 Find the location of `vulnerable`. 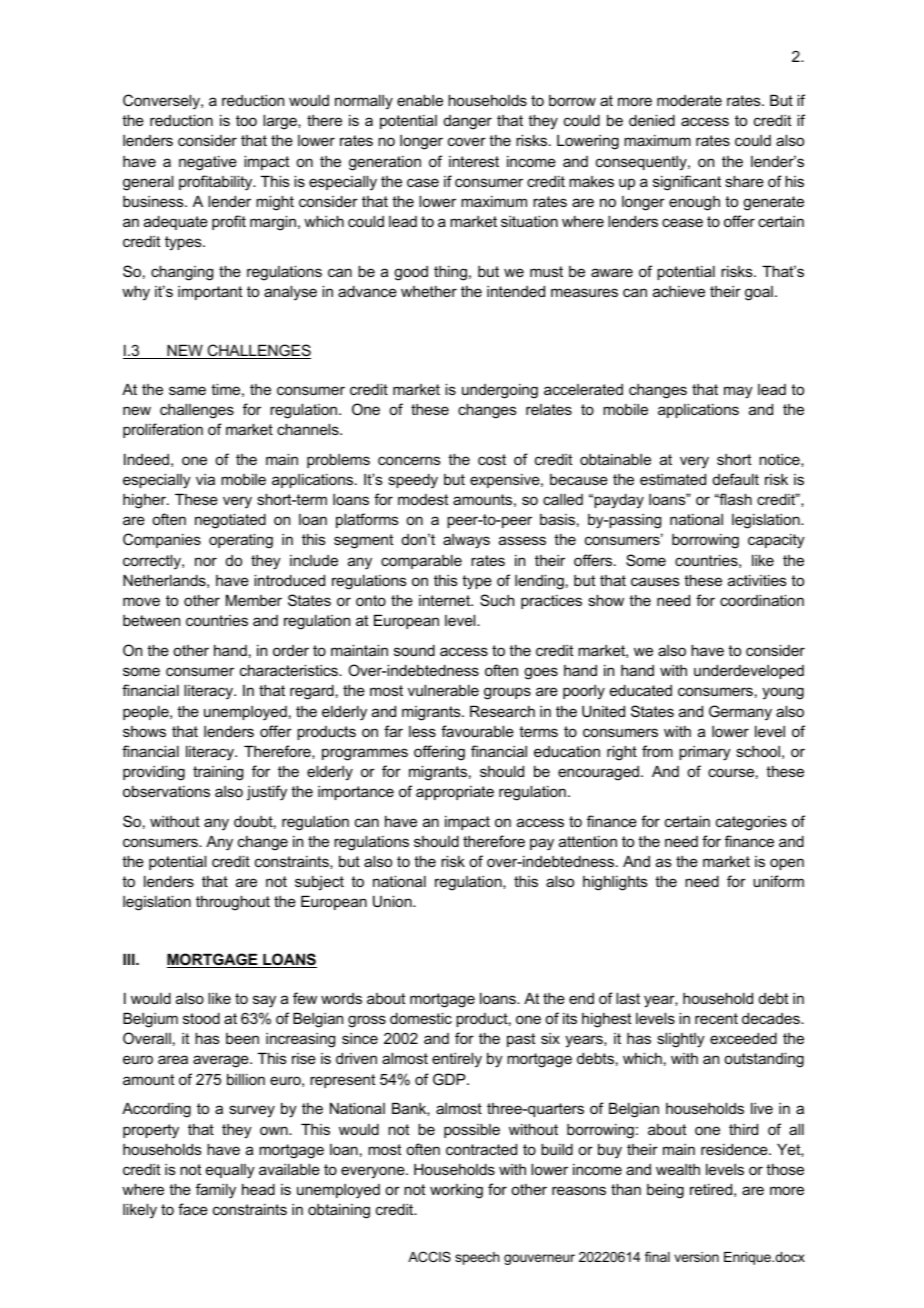

vulnerable is located at coordinates (443, 690).
